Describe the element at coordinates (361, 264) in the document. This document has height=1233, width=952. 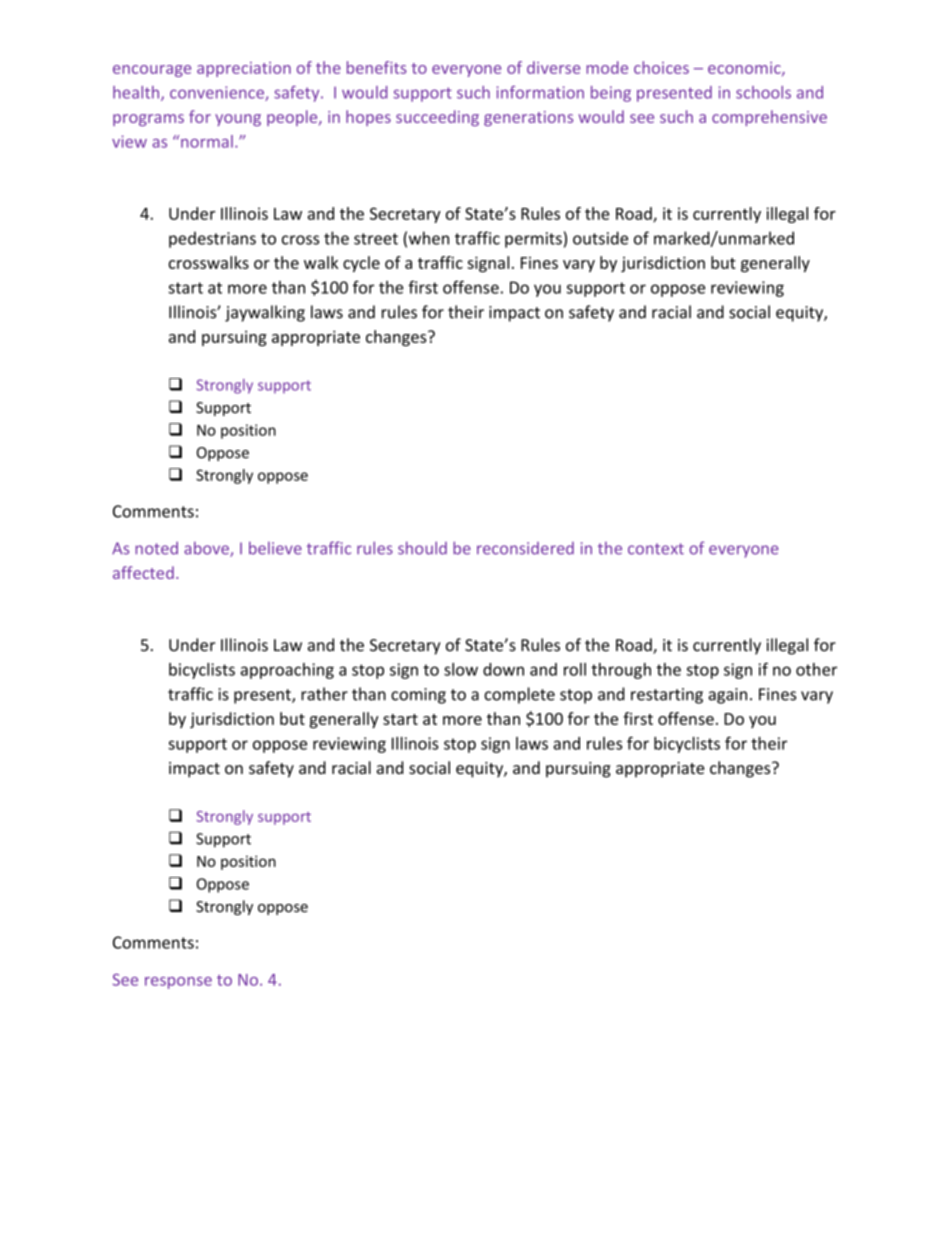
I see `cycle` at that location.
